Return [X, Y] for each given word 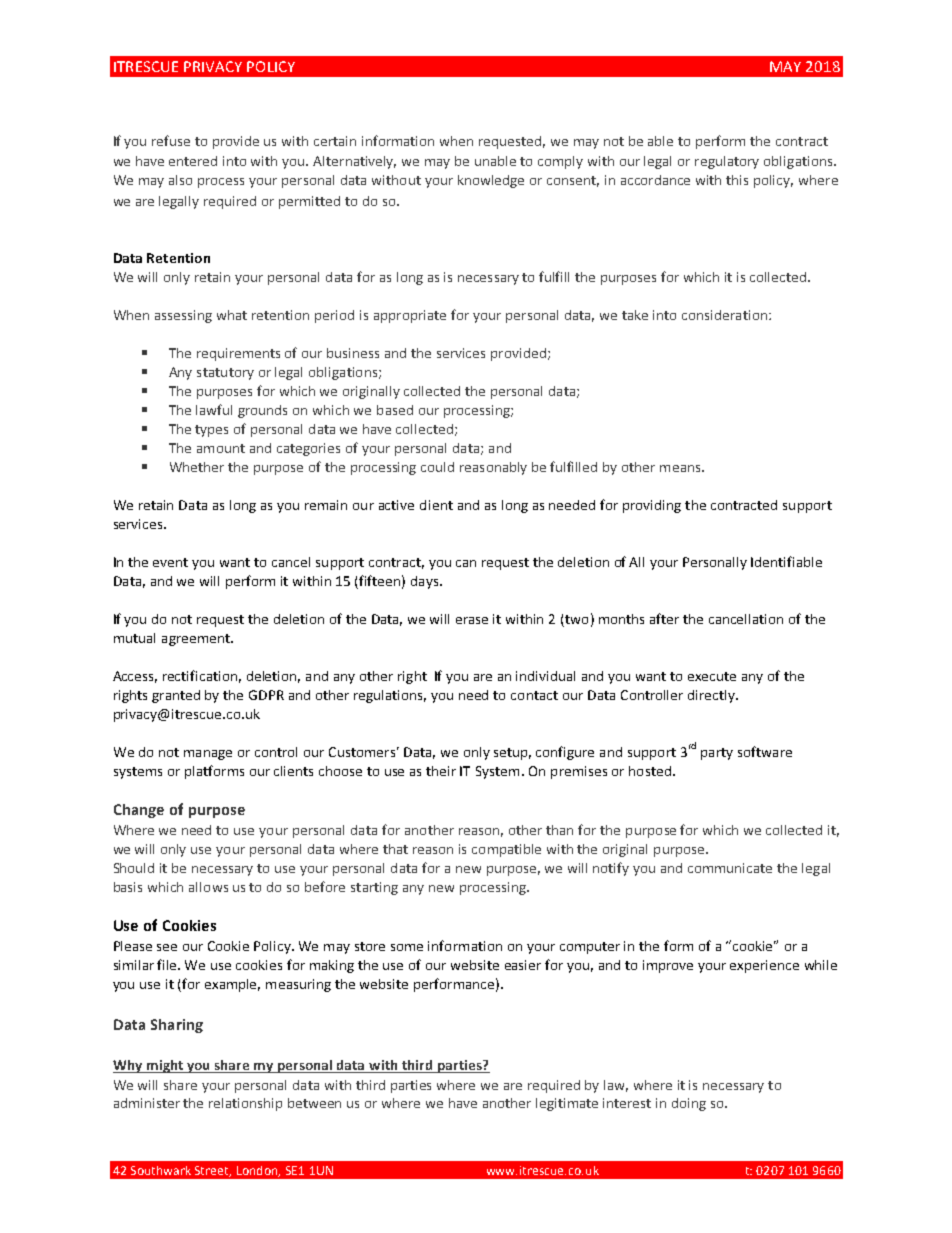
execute [712, 676]
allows [208, 887]
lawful [214, 409]
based [395, 410]
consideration [724, 315]
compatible [506, 850]
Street [213, 1171]
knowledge [491, 181]
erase [472, 620]
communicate [730, 868]
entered [193, 161]
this [737, 180]
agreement [197, 640]
